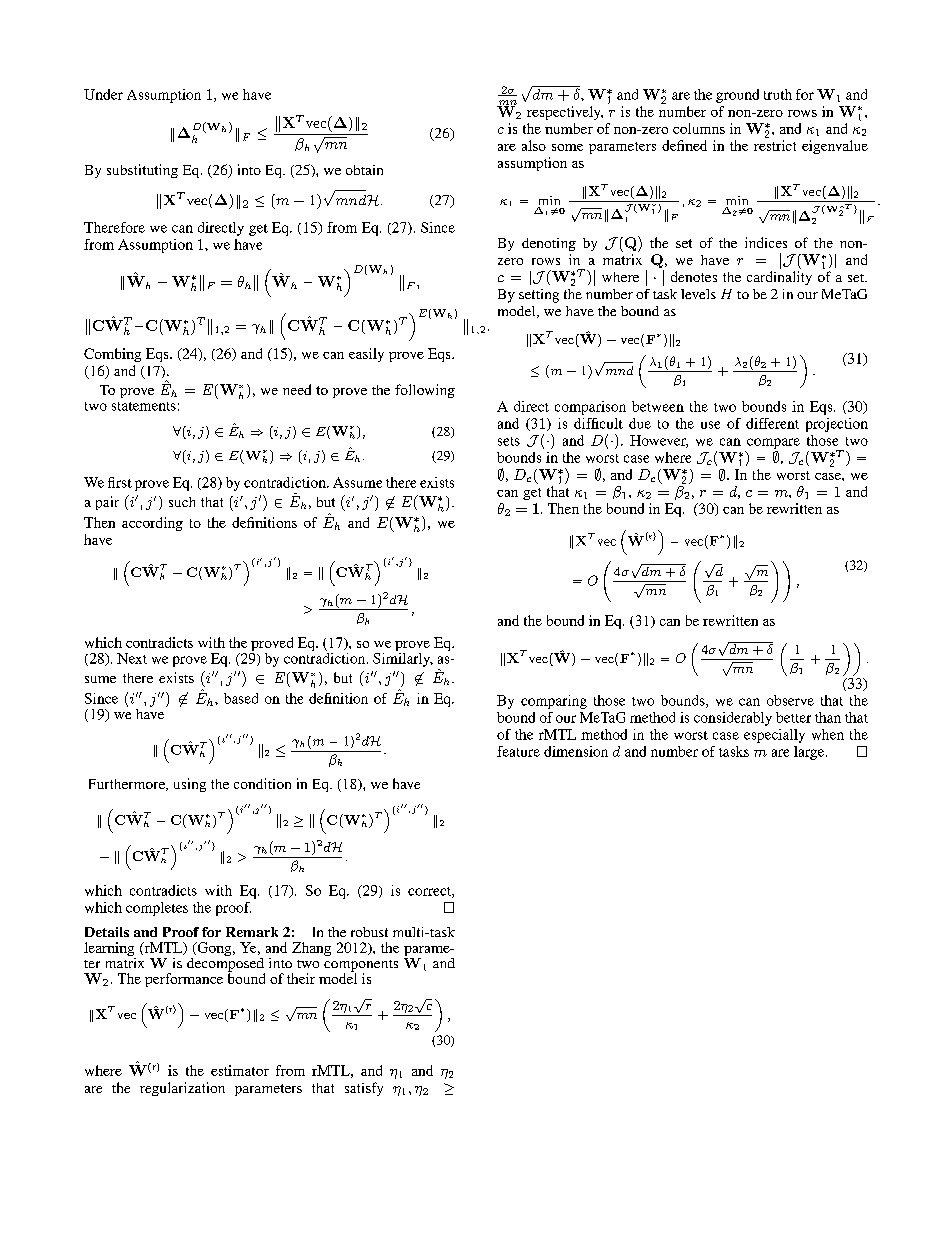  I want to click on regularization, so click(182, 1089).
